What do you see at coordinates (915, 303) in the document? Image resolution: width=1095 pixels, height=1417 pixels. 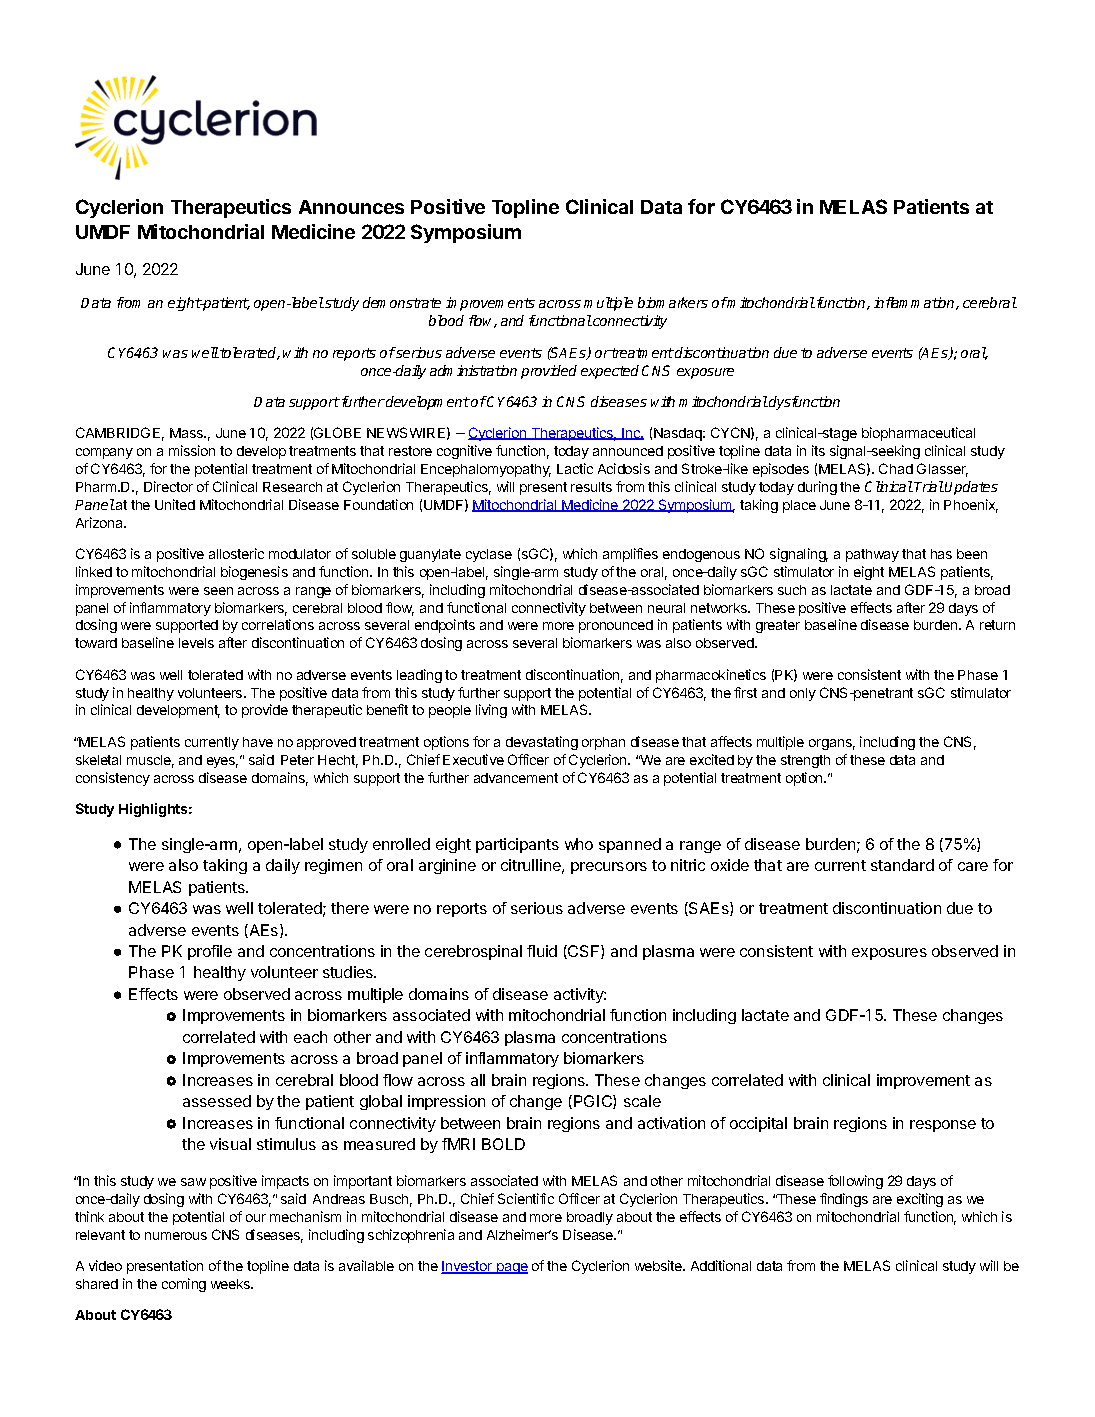 I see `inflammation` at bounding box center [915, 303].
